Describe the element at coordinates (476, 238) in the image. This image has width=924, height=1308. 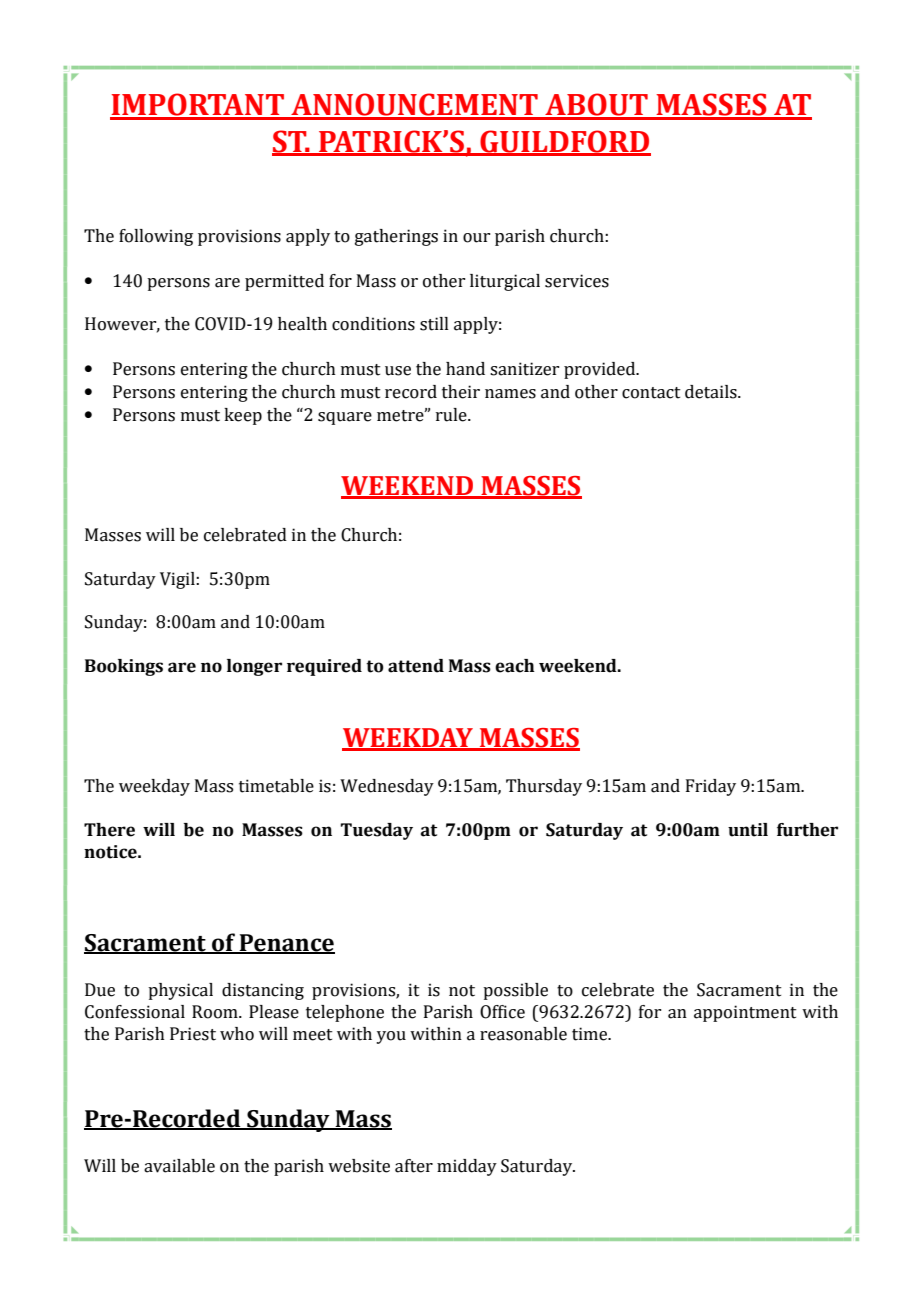
I see `our` at that location.
